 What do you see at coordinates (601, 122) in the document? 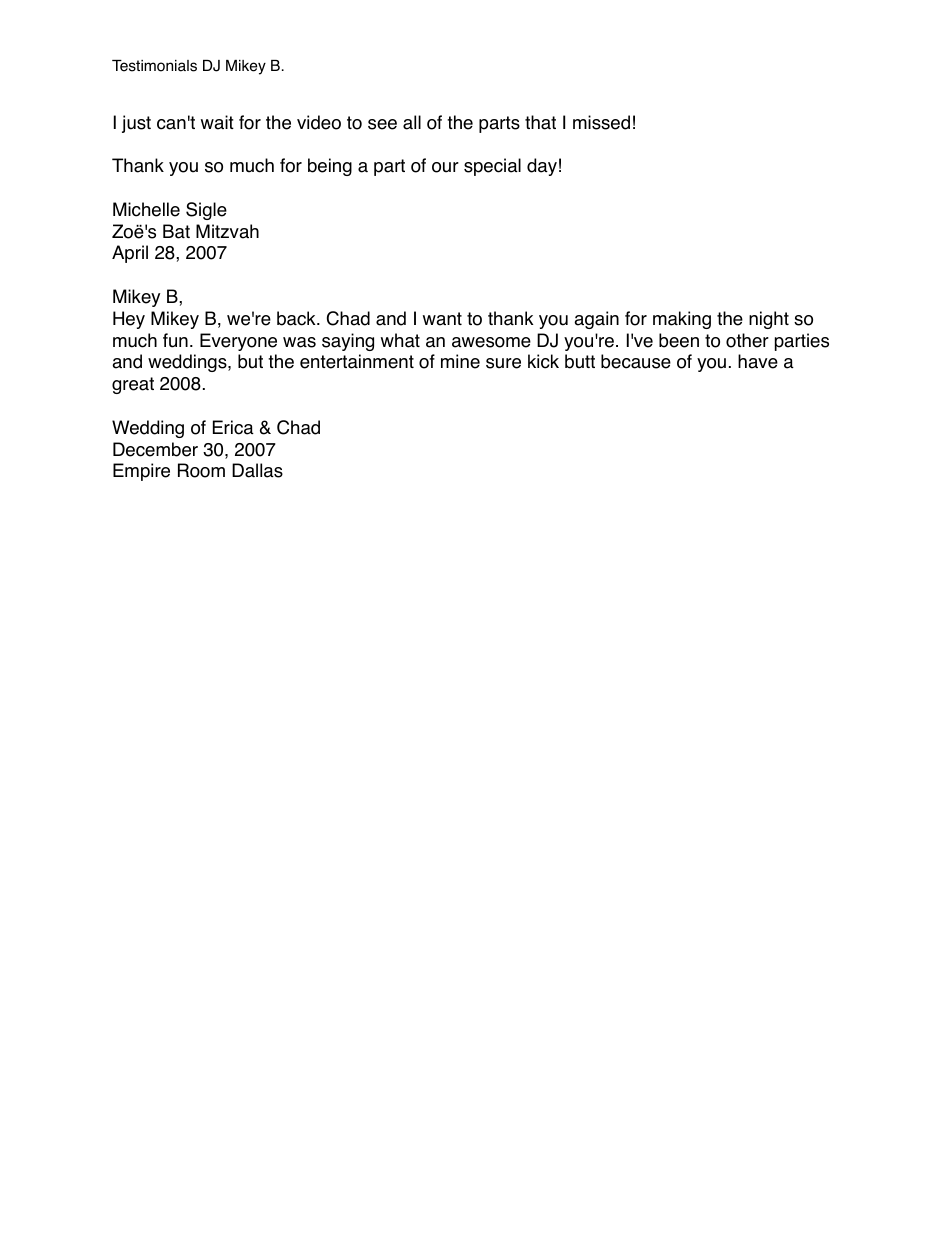
I see `missed` at bounding box center [601, 122].
